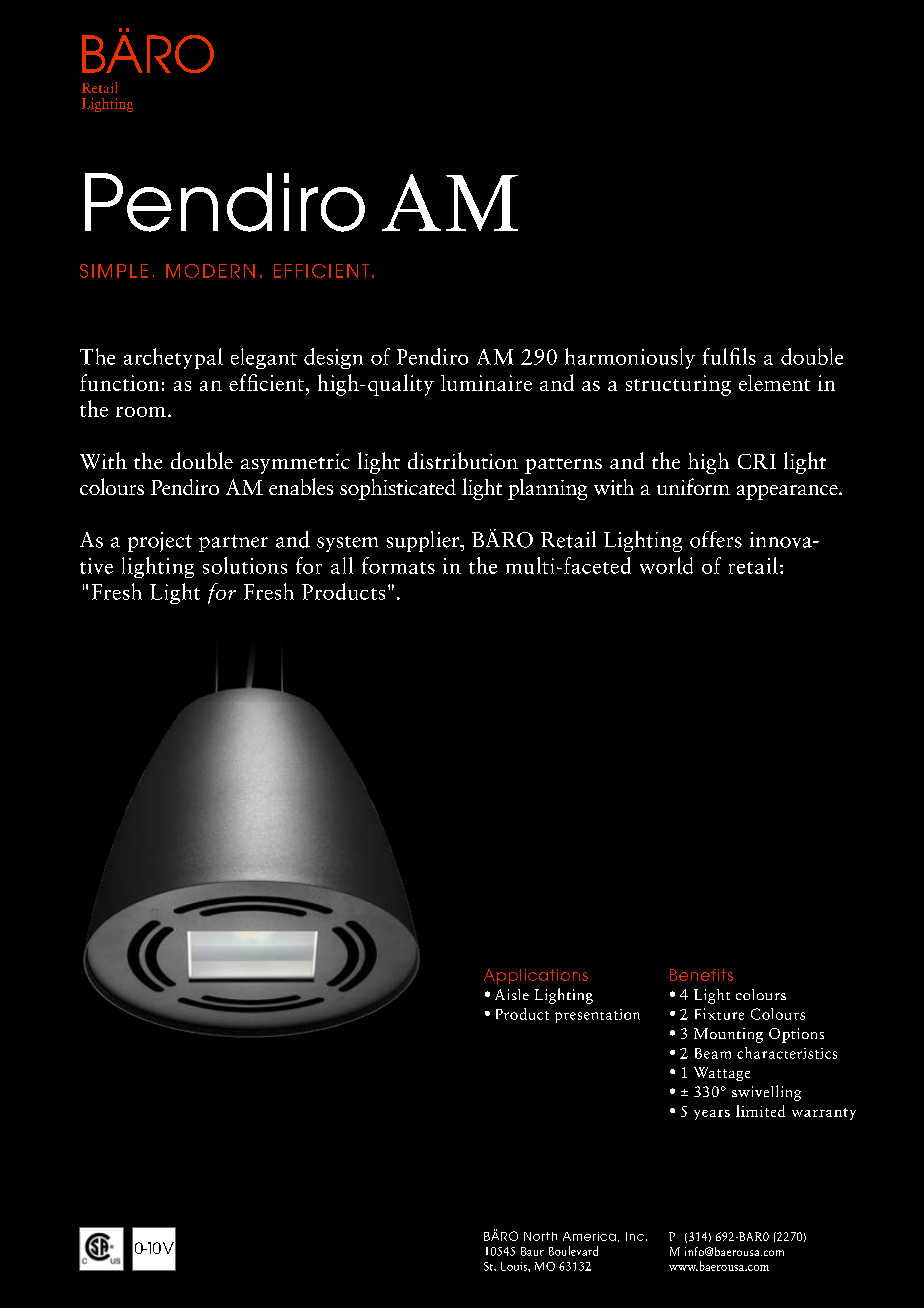  What do you see at coordinates (774, 383) in the screenshot?
I see `element` at bounding box center [774, 383].
